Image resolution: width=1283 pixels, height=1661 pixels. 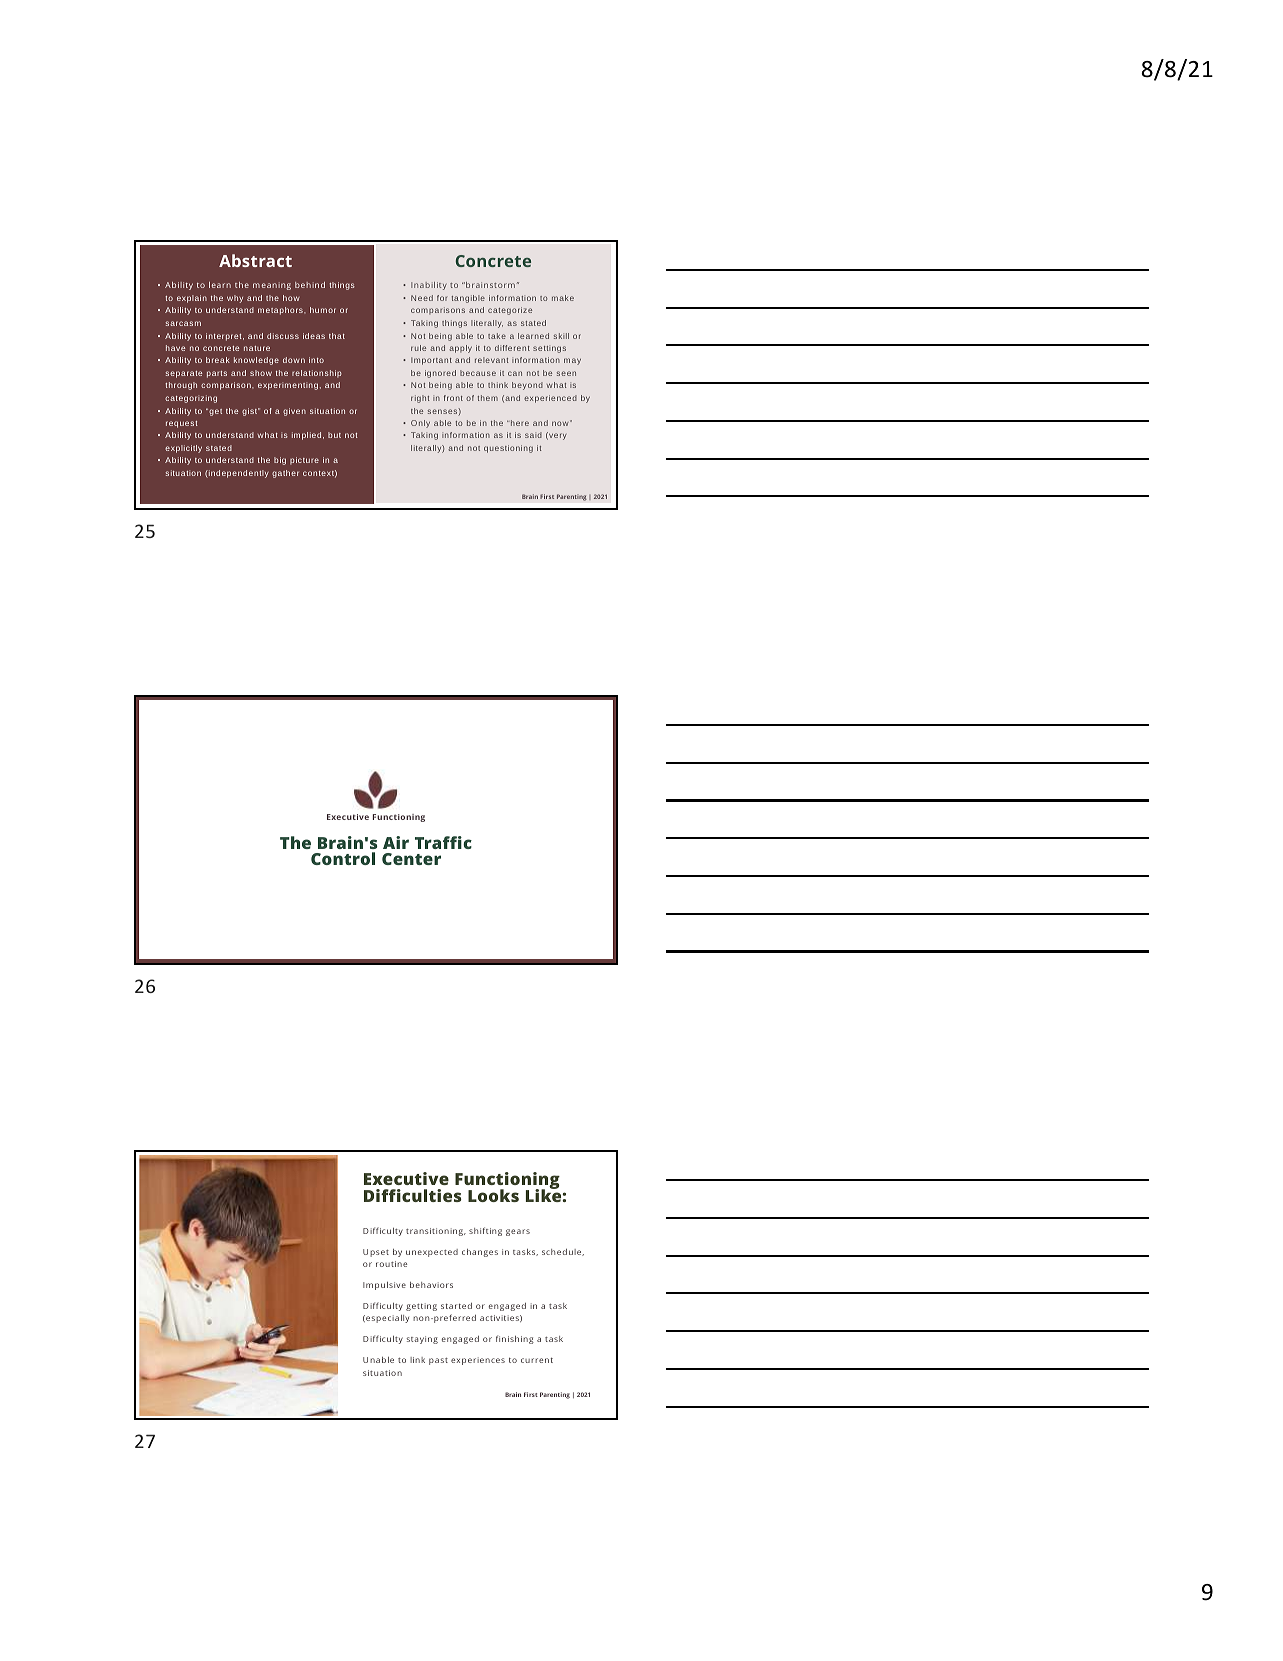 I want to click on routine, so click(x=391, y=1264).
